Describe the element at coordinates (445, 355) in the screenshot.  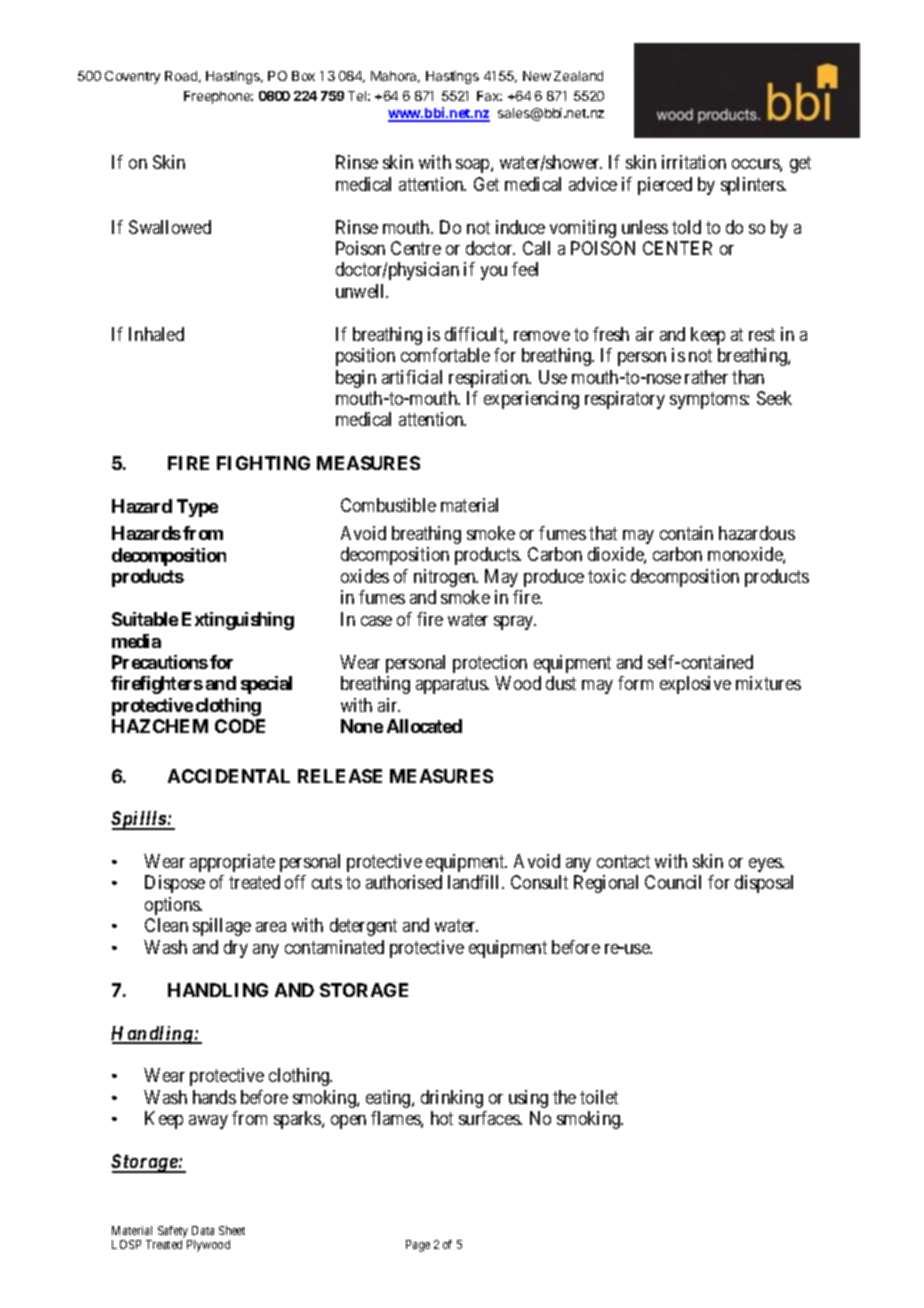
I see `comfortable` at that location.
